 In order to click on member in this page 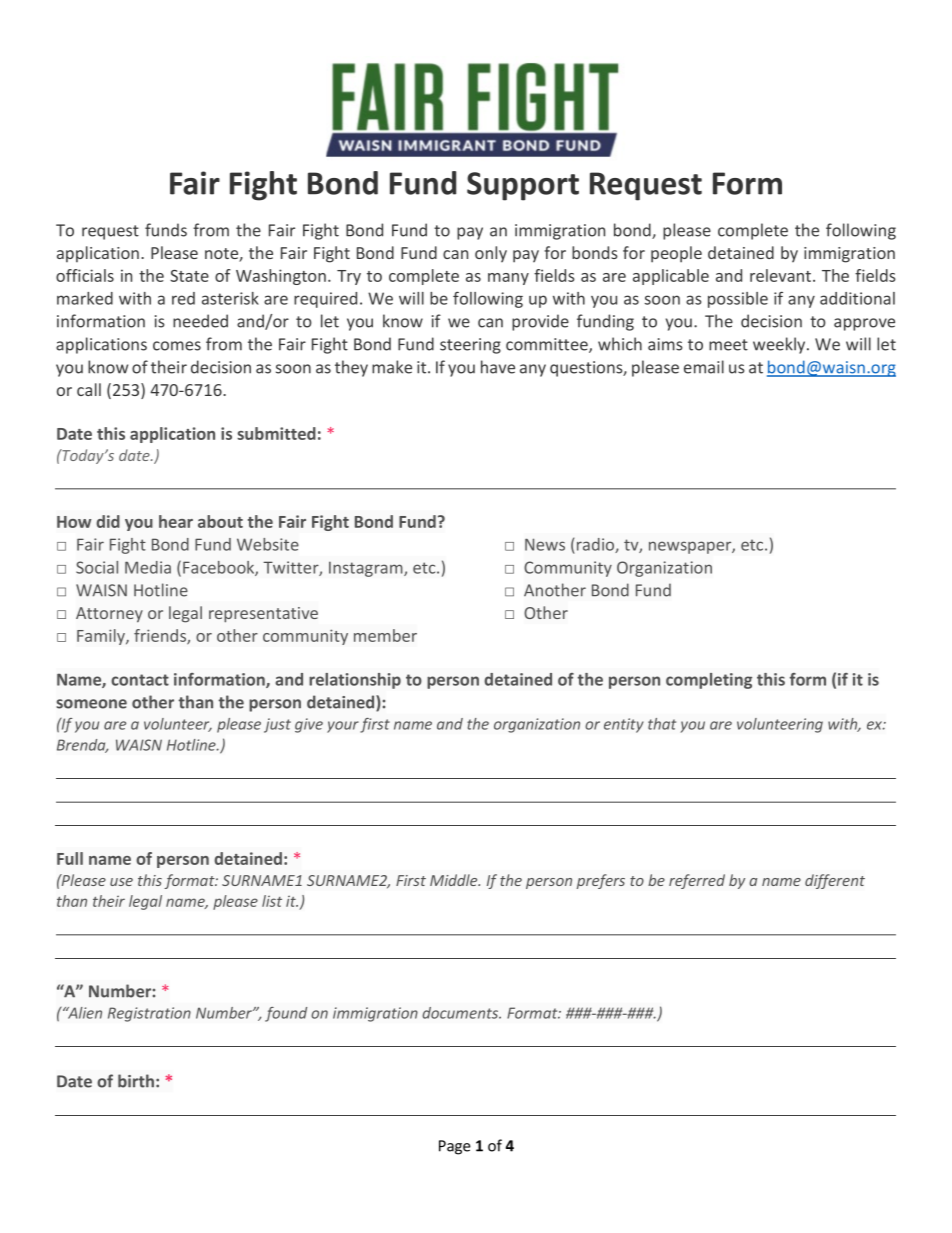, I will do `click(385, 635)`.
